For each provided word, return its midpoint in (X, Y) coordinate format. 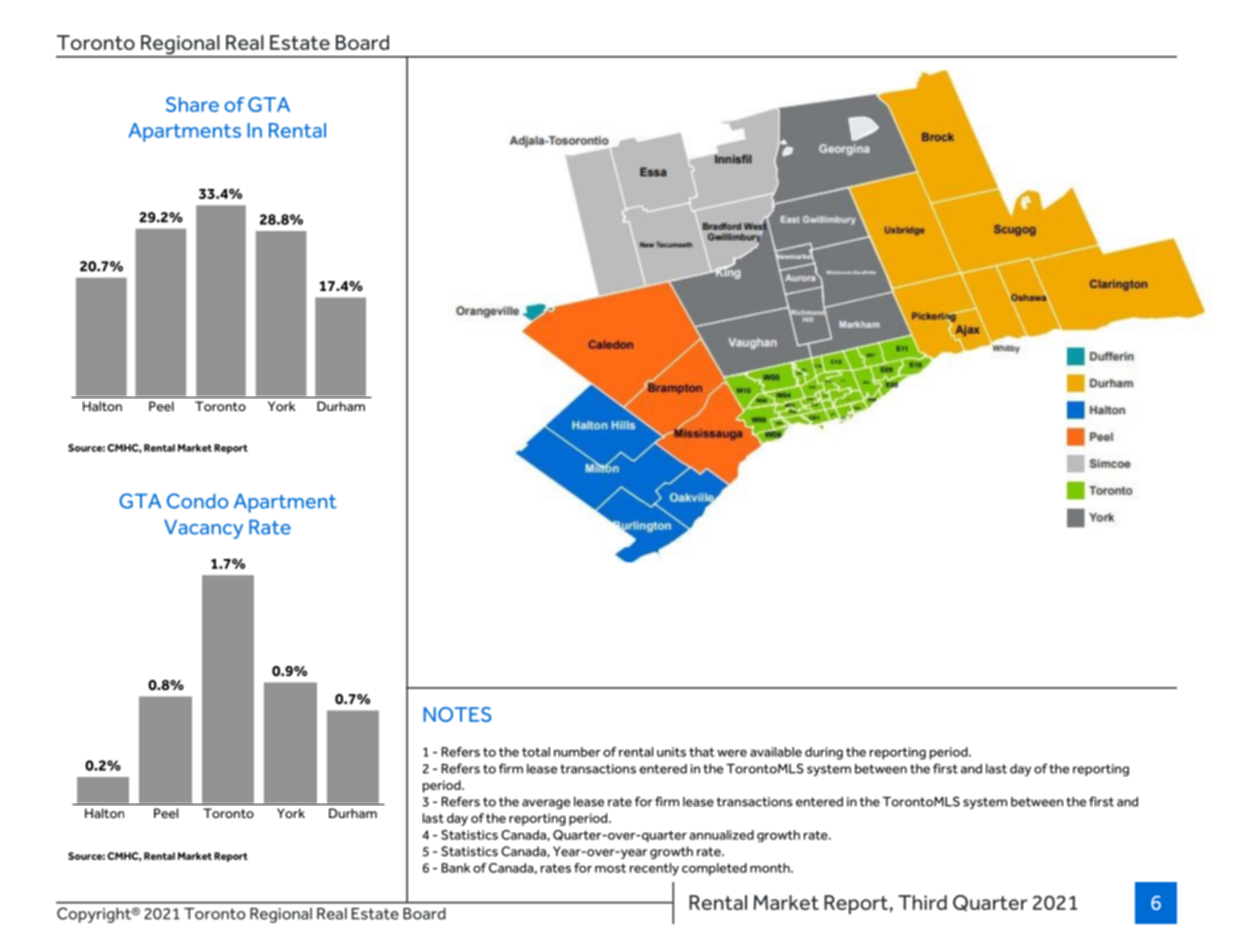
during (824, 753)
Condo (197, 501)
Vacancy (203, 529)
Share (192, 104)
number (577, 752)
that (702, 752)
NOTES (457, 714)
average (546, 804)
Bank (456, 868)
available (776, 752)
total (536, 752)
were (732, 753)
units (671, 752)
